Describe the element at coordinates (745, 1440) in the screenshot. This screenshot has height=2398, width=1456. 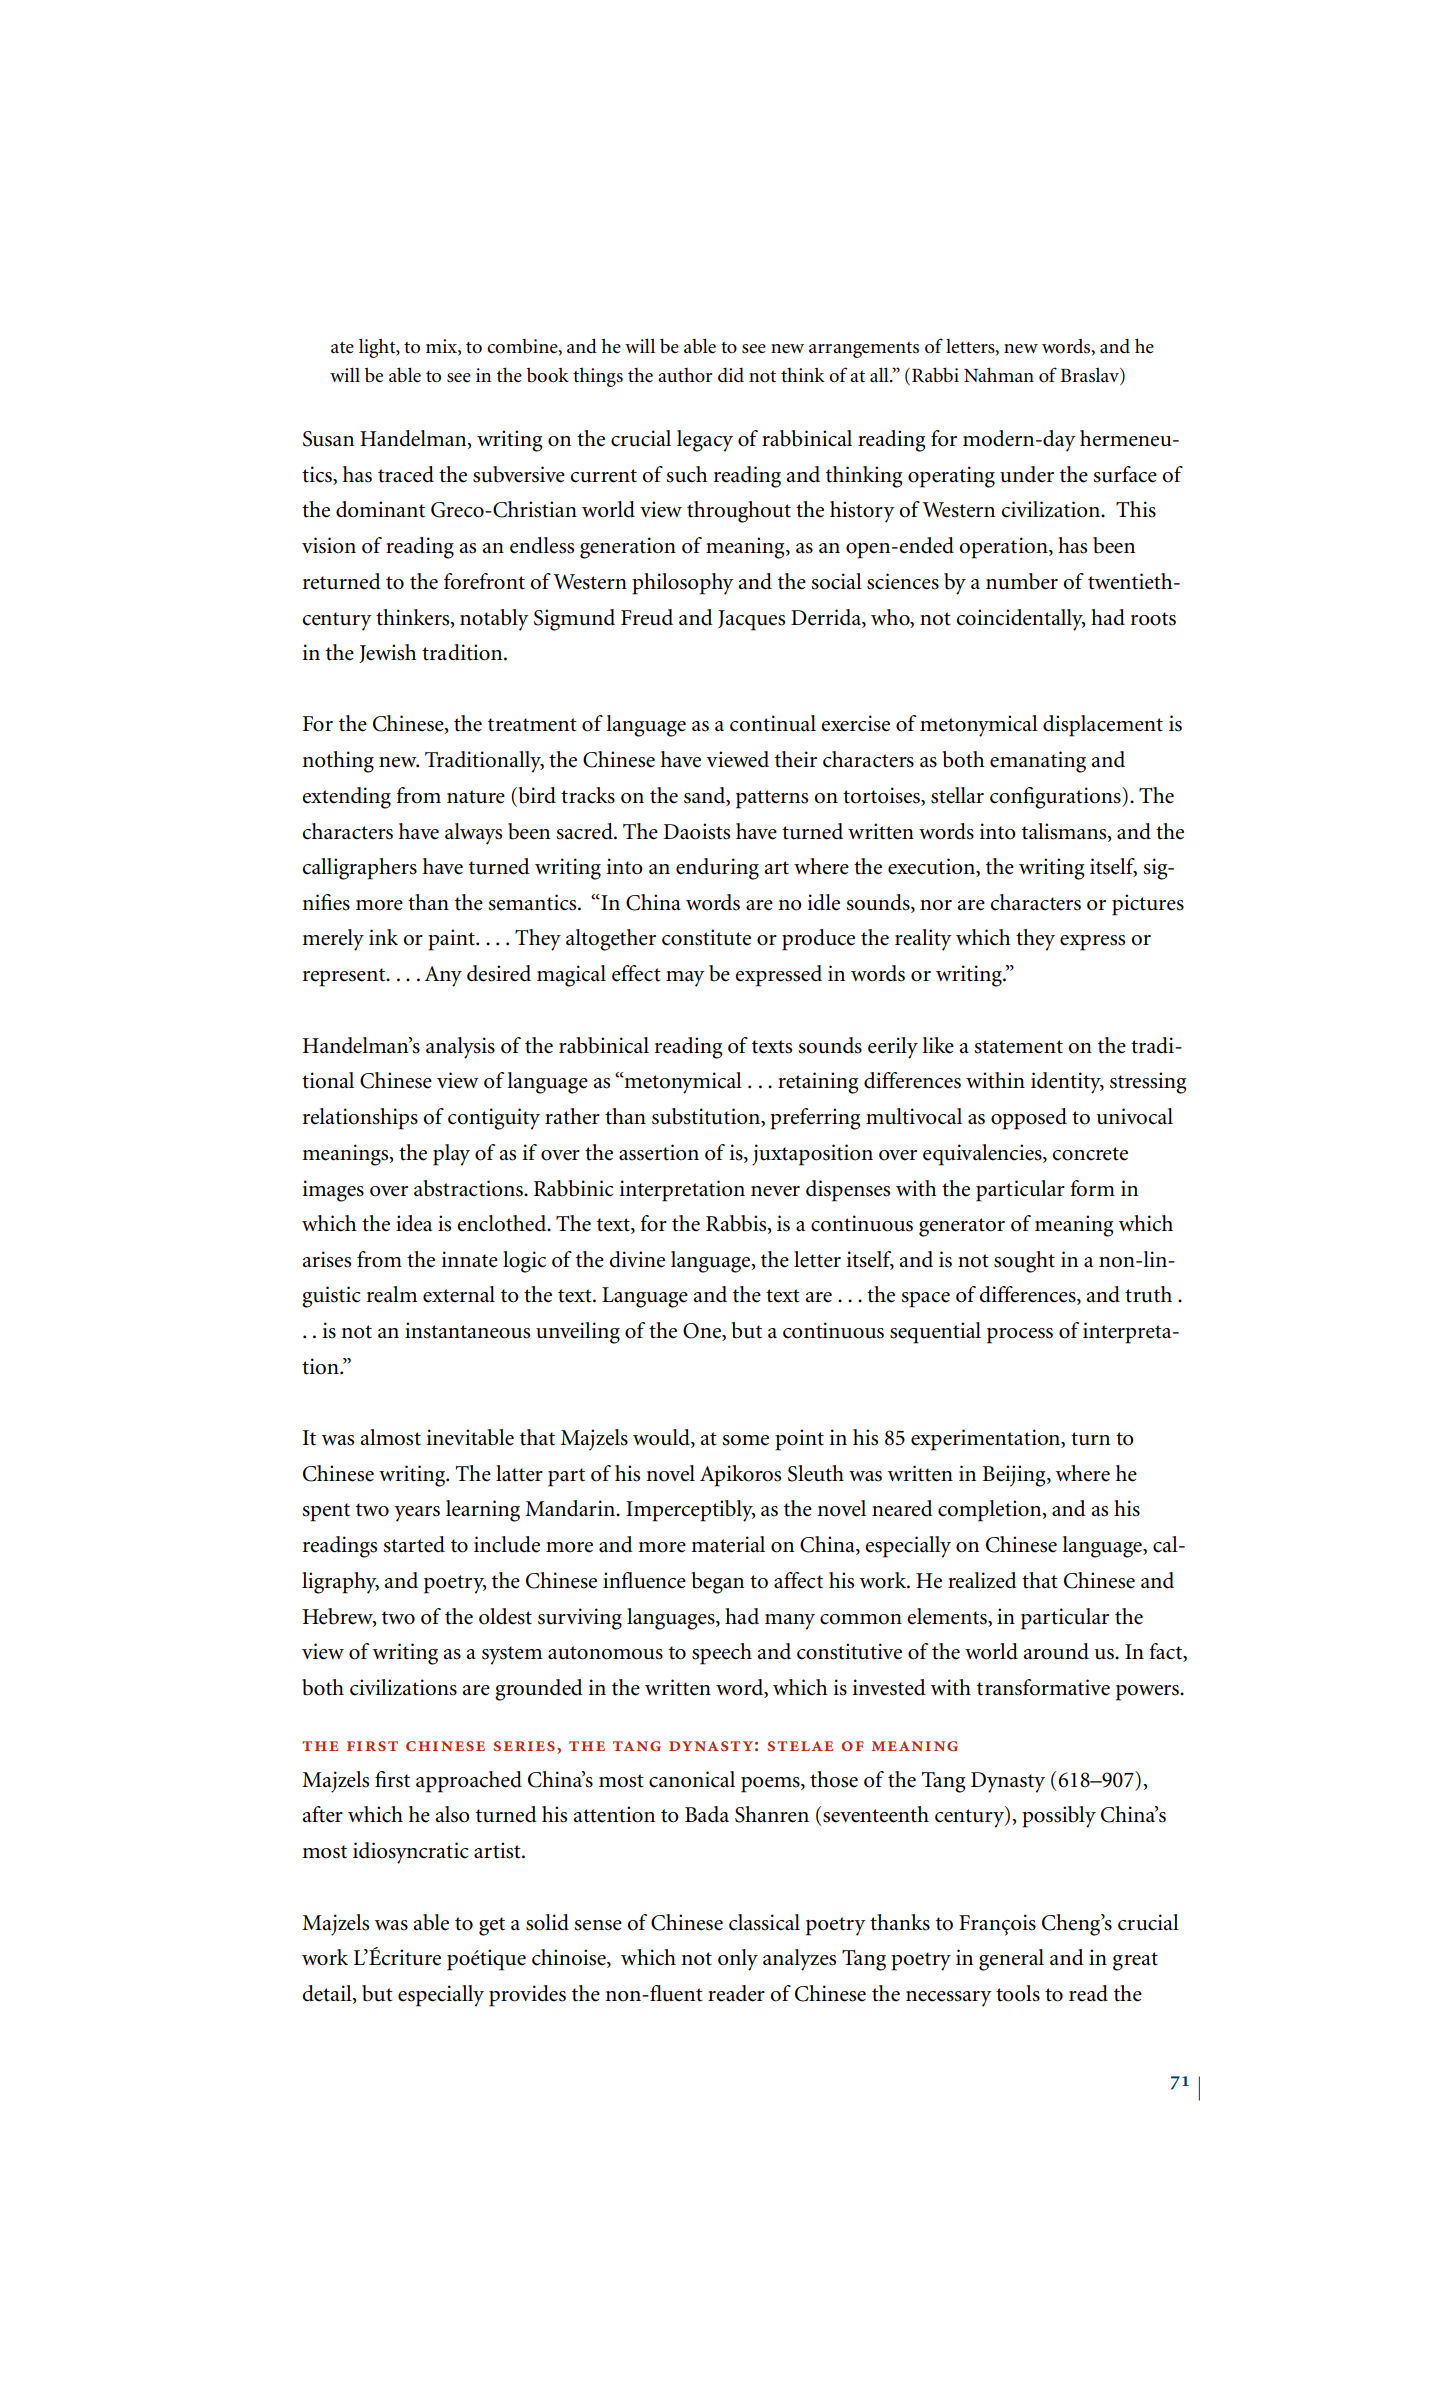
I see `some` at that location.
